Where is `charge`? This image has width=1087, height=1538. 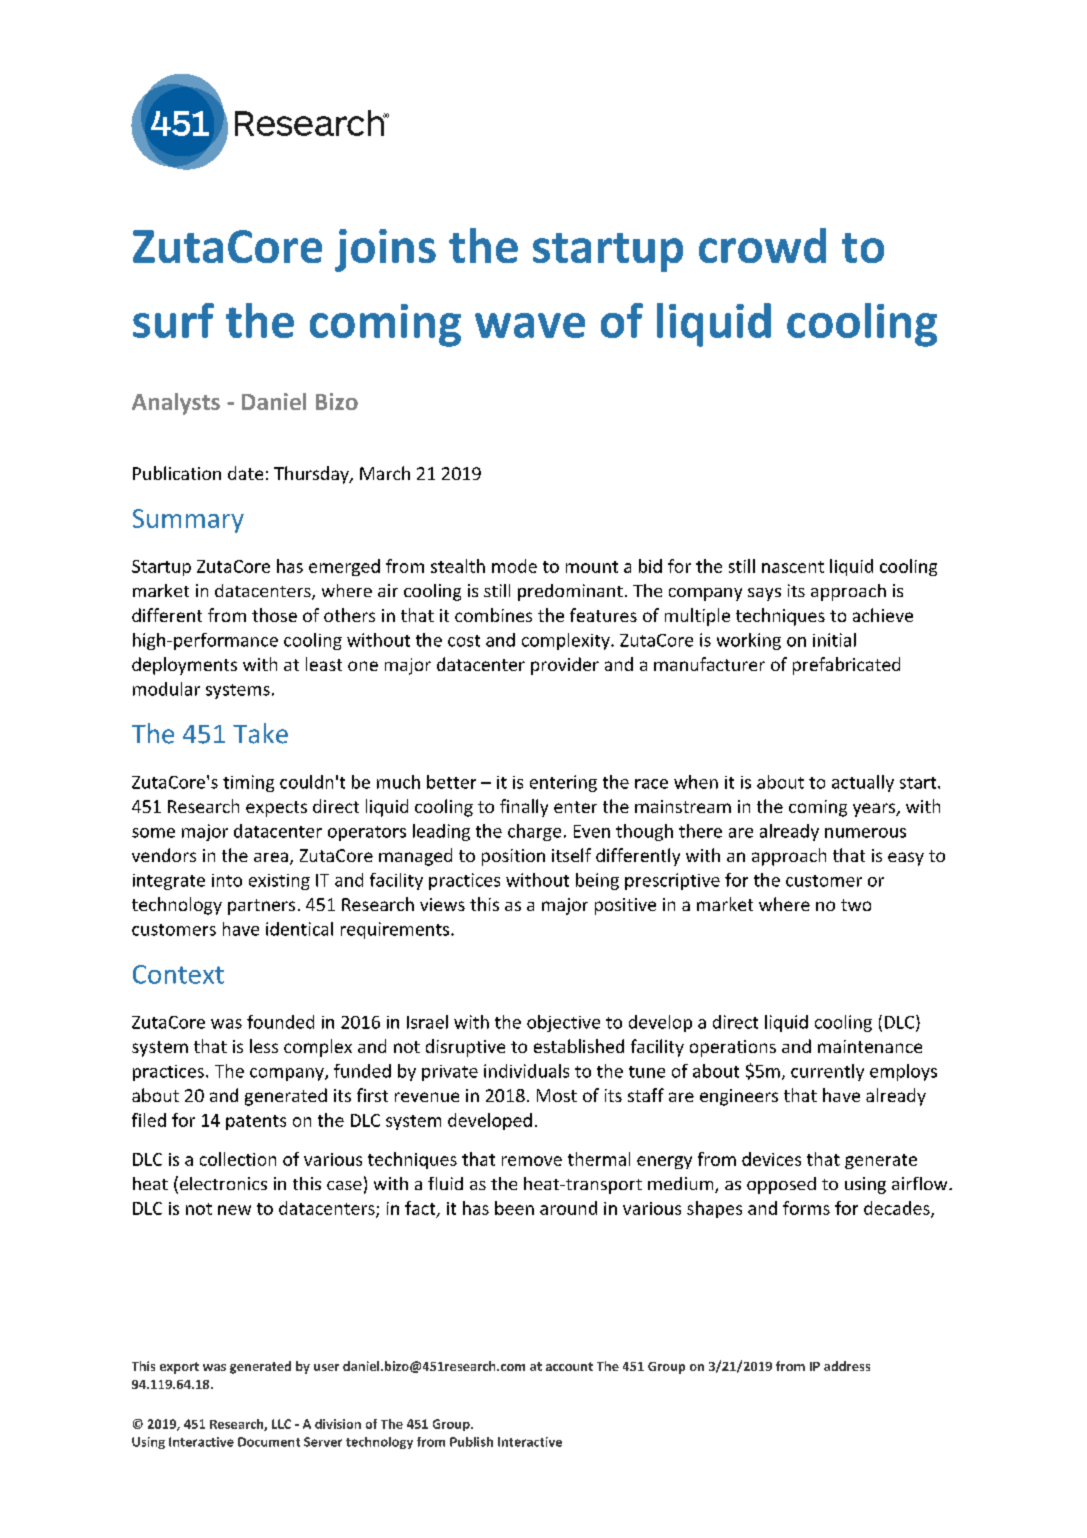
charge is located at coordinates (534, 832).
